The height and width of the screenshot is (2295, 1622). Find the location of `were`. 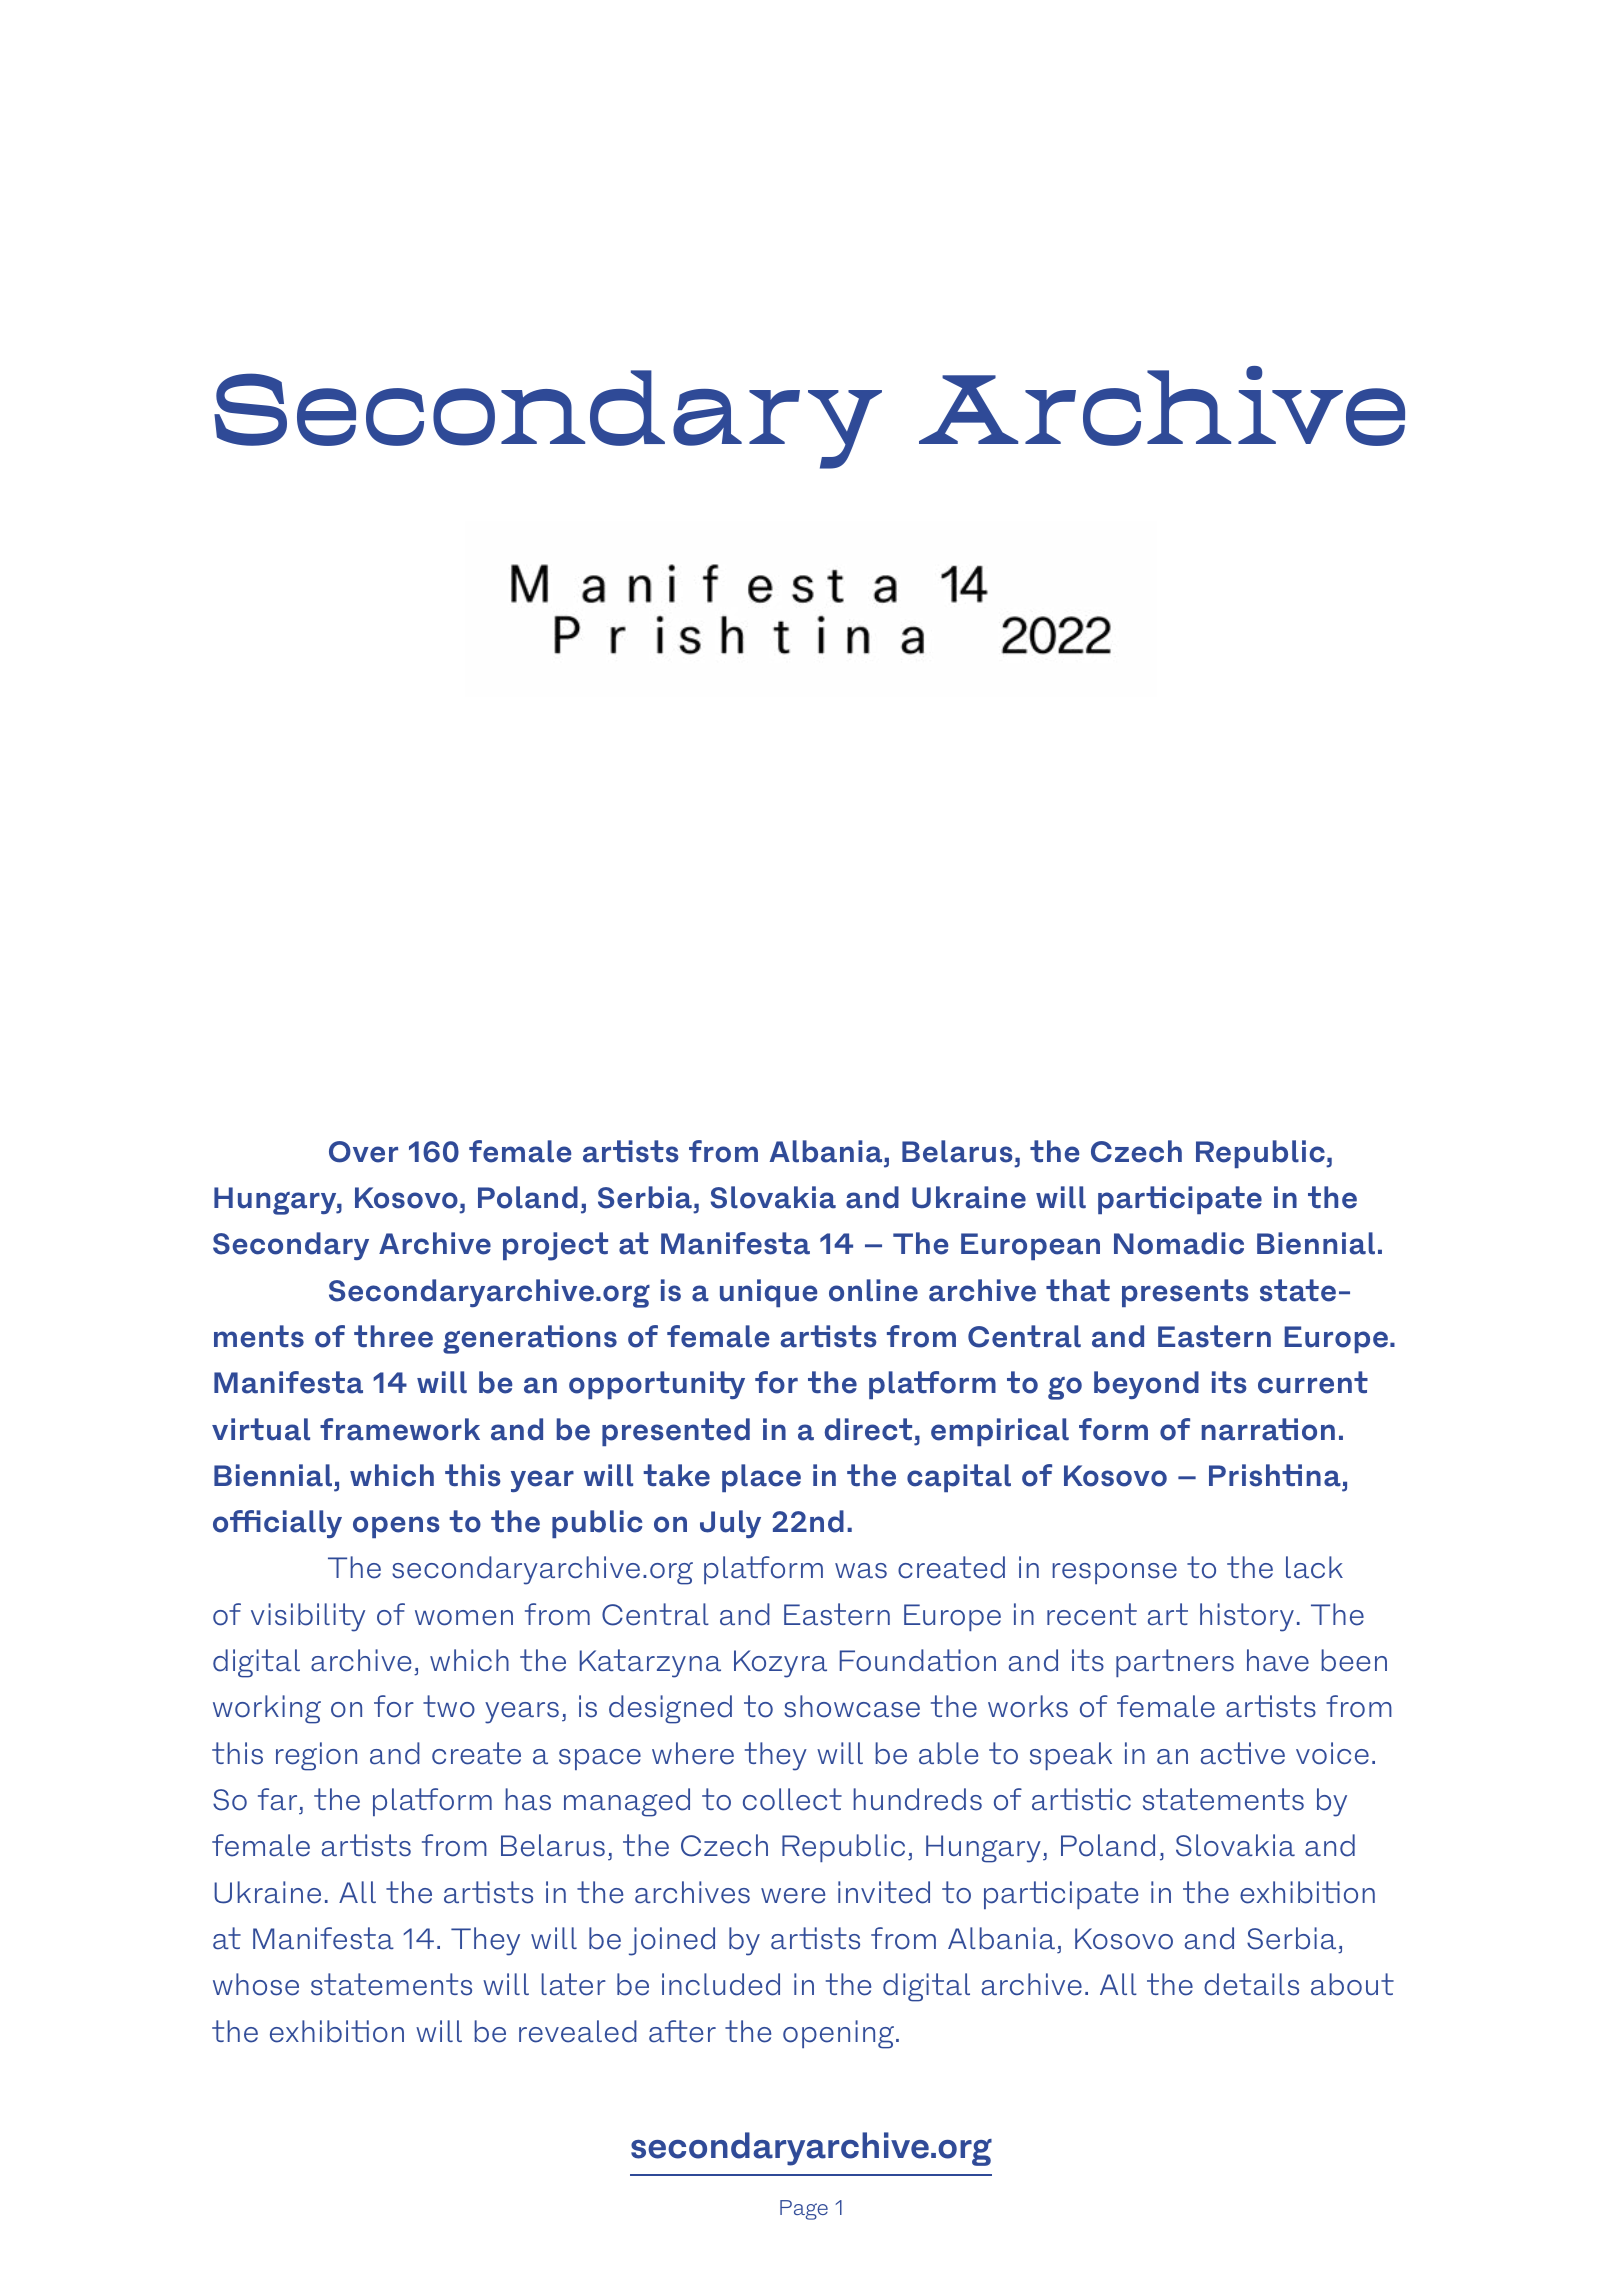

were is located at coordinates (793, 1896).
